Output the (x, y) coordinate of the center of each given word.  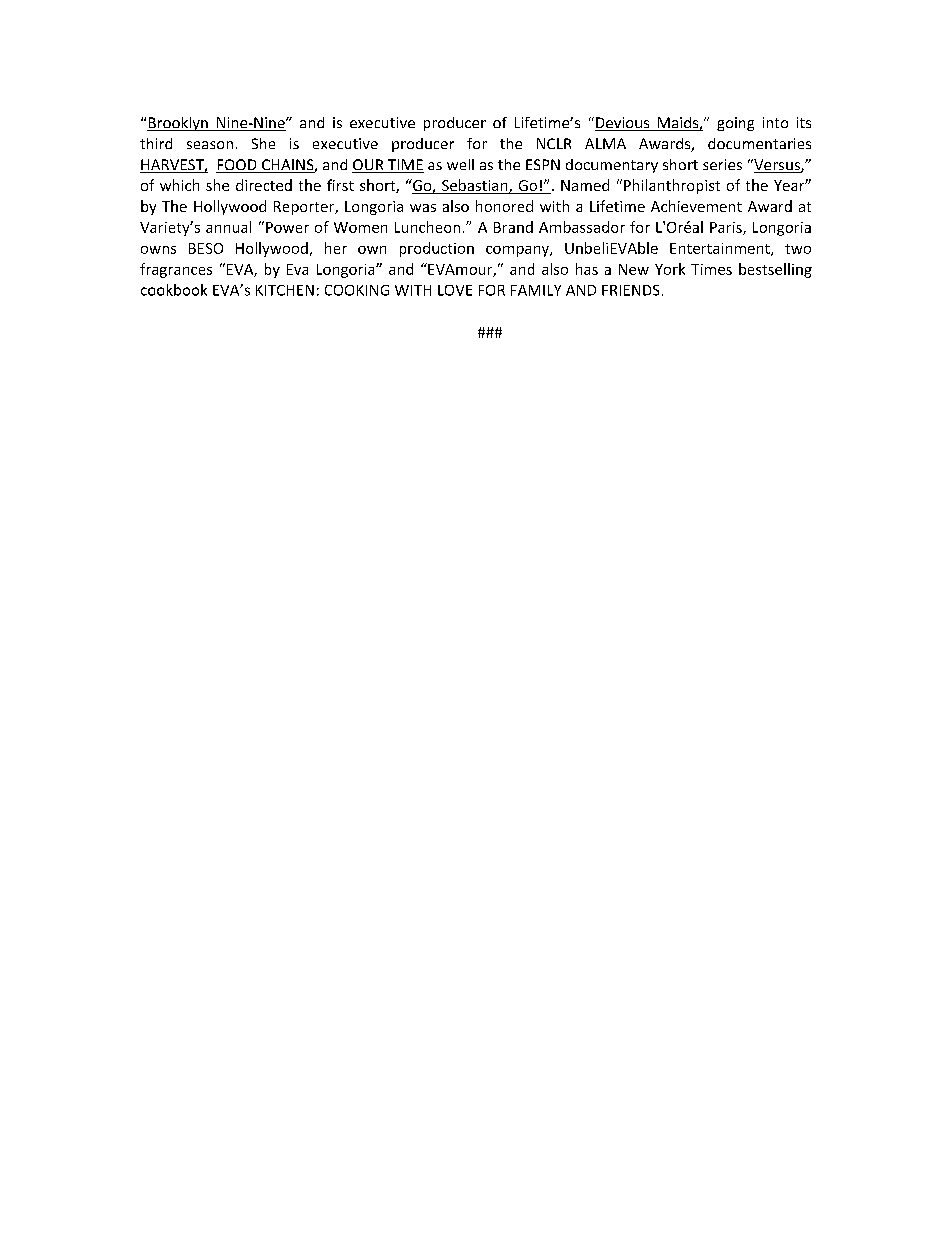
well (460, 164)
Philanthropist (672, 186)
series (722, 164)
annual (228, 227)
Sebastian (475, 186)
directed (264, 185)
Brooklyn (178, 124)
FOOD (237, 166)
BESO (206, 248)
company (518, 251)
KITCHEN (285, 290)
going (735, 124)
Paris (727, 228)
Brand (513, 227)
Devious (623, 124)
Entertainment (721, 249)
